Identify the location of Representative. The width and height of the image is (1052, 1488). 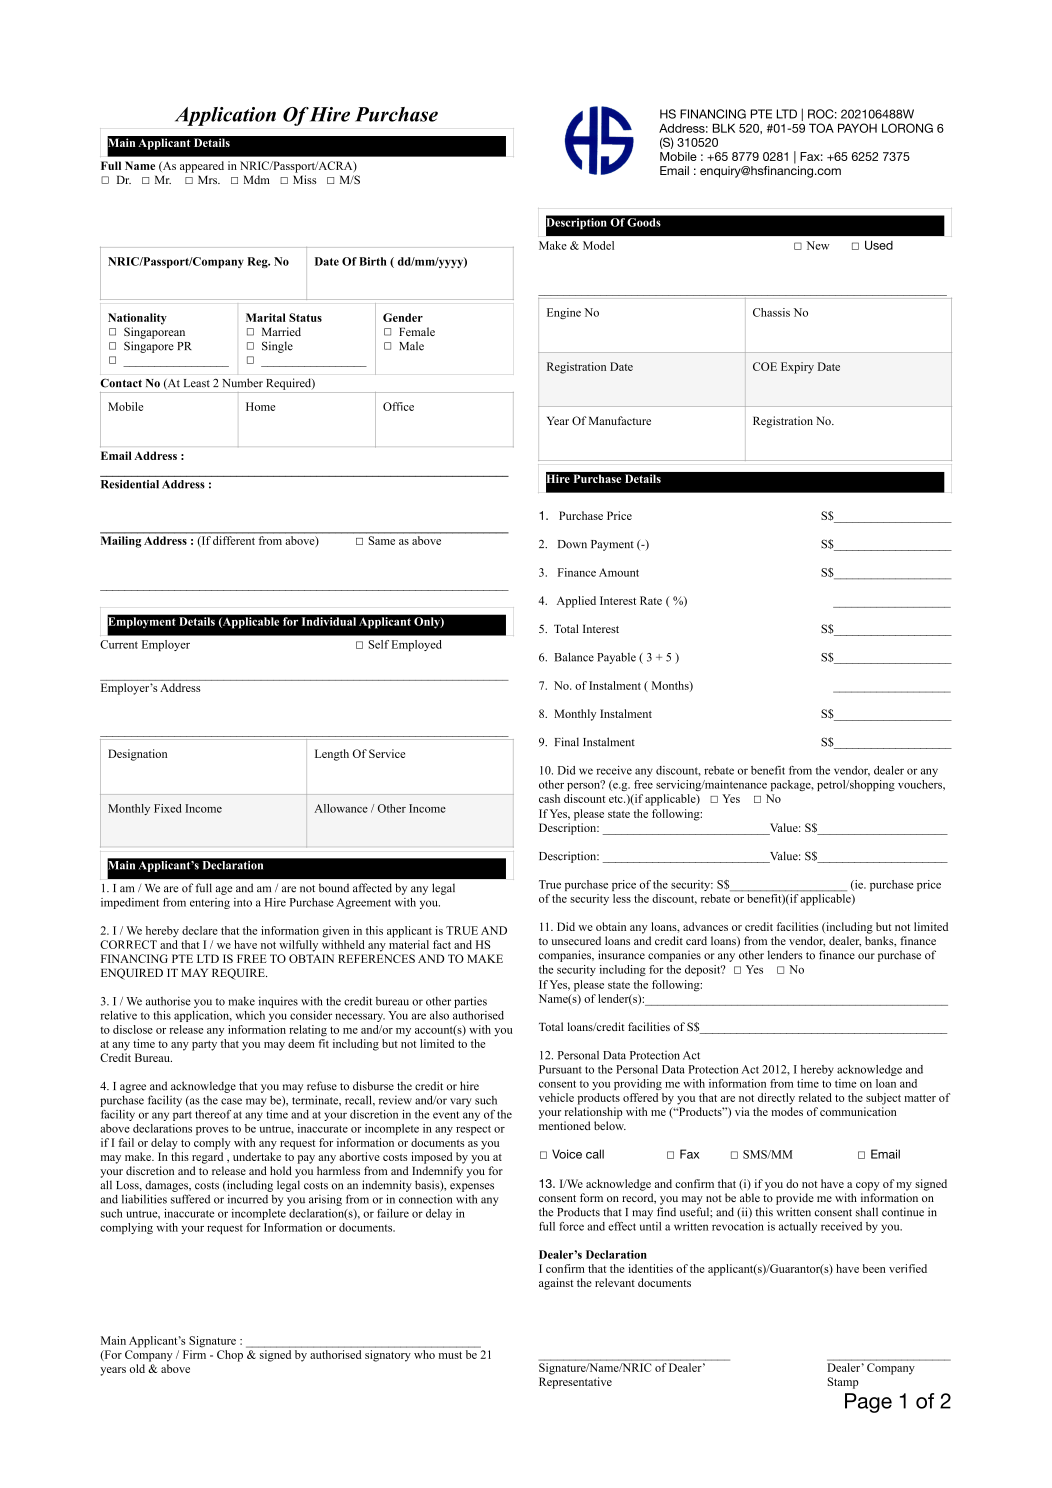
(575, 1383).
